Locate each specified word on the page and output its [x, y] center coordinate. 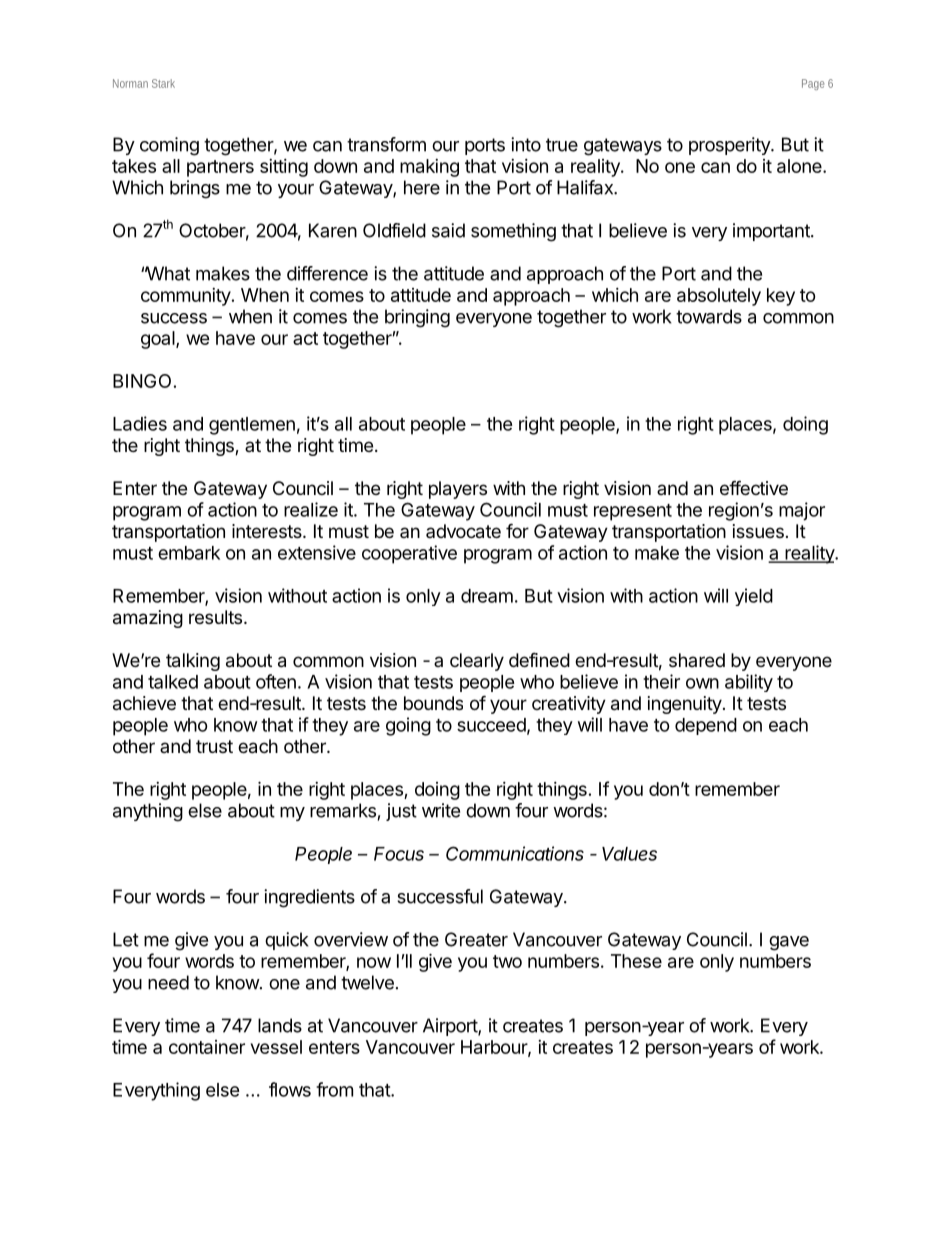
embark [189, 553]
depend [706, 726]
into [526, 144]
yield [754, 597]
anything [148, 812]
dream [487, 596]
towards [709, 316]
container [207, 1047]
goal [159, 340]
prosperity [730, 146]
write [441, 810]
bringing [417, 318]
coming [169, 146]
